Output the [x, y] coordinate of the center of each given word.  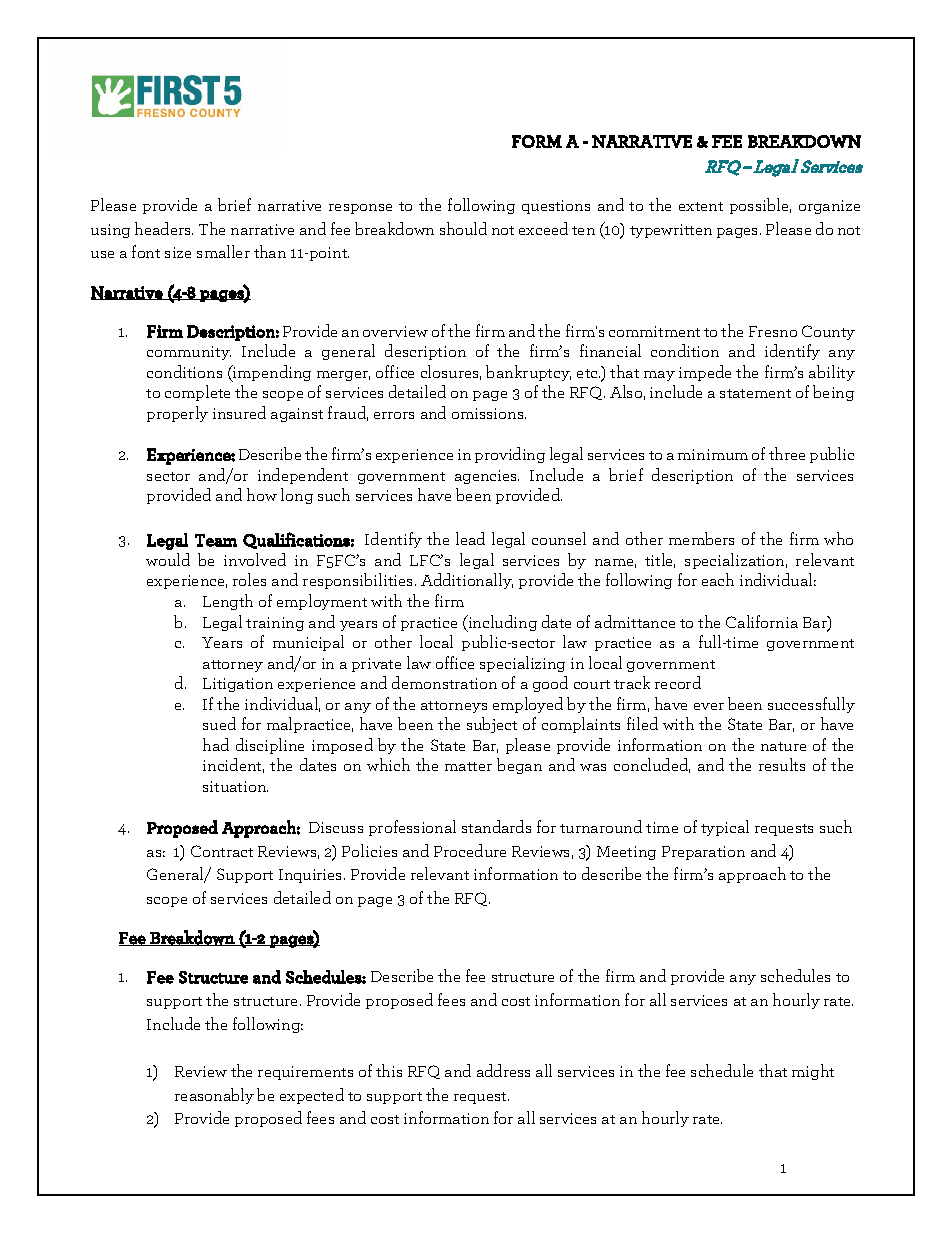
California [762, 621]
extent [701, 206]
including [501, 623]
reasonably [214, 1096]
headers [164, 228]
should [463, 228]
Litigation [238, 685]
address [503, 1070]
